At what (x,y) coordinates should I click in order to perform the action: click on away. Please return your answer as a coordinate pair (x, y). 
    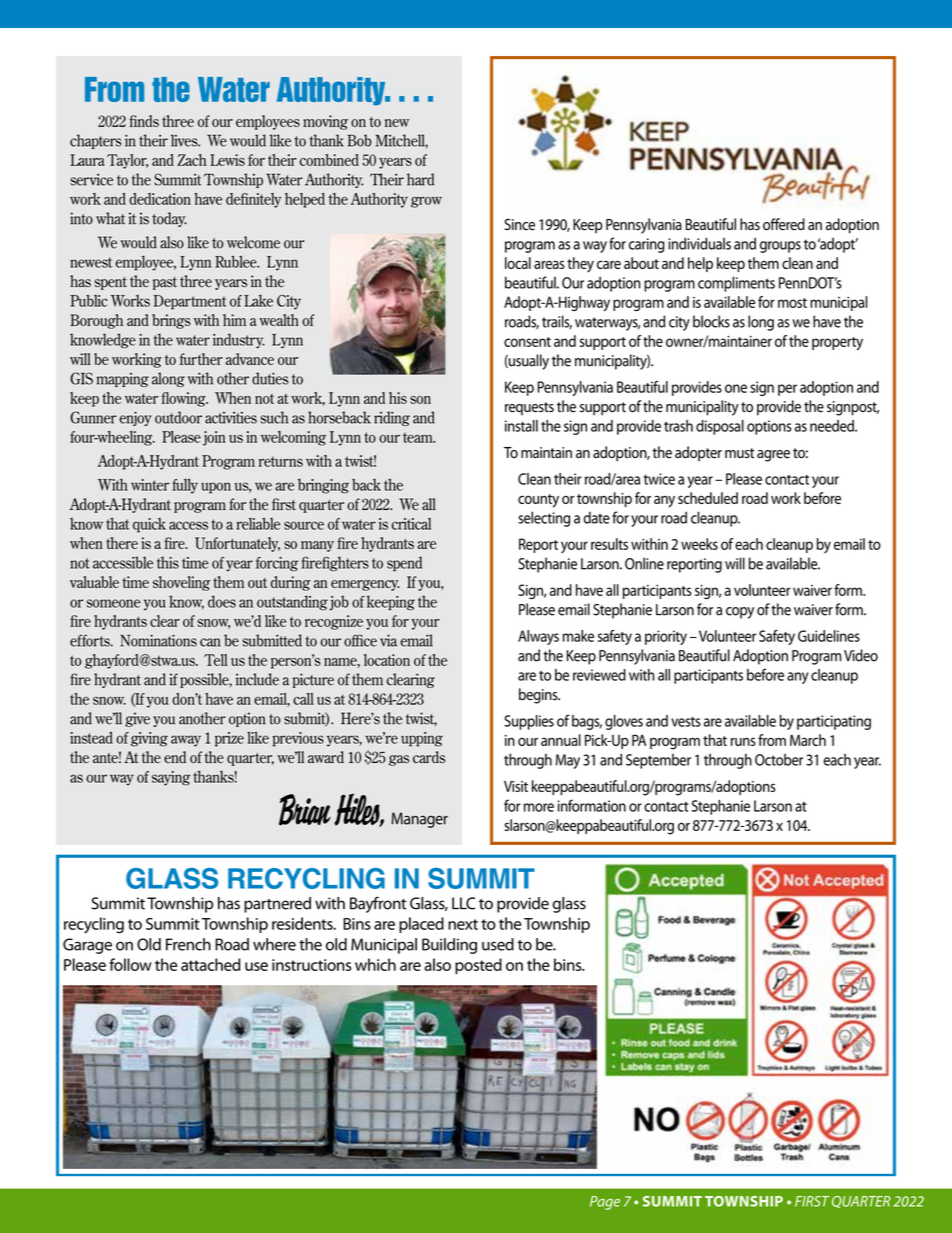
    Looking at the image, I should click on (186, 741).
